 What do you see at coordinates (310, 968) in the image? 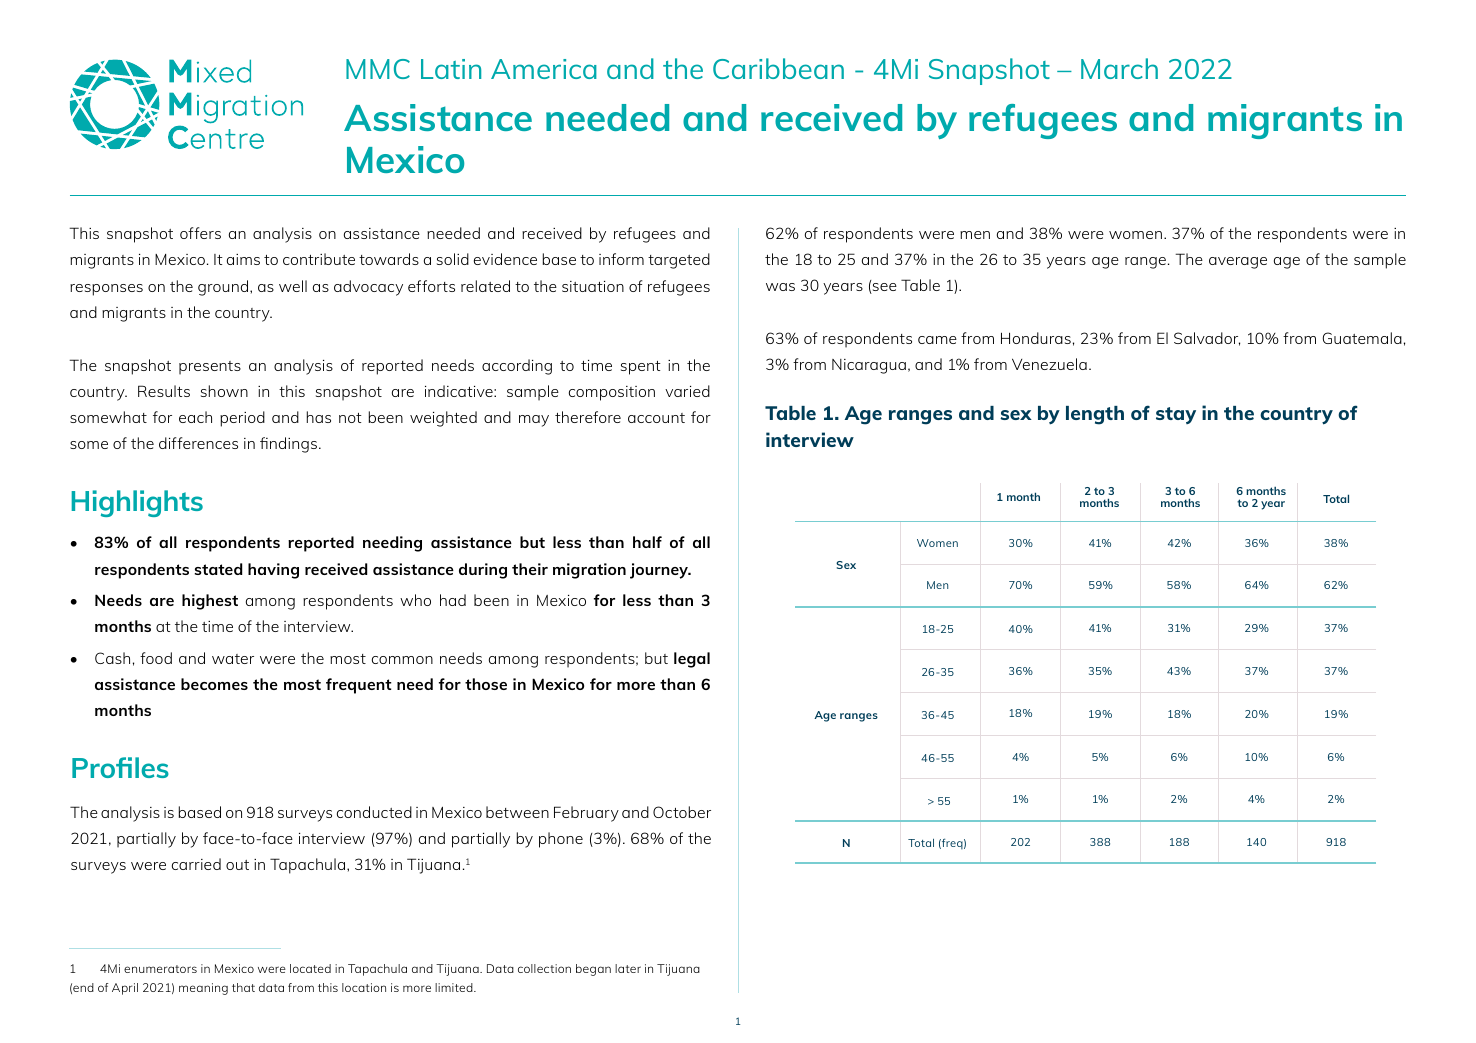
I see `located` at bounding box center [310, 968].
